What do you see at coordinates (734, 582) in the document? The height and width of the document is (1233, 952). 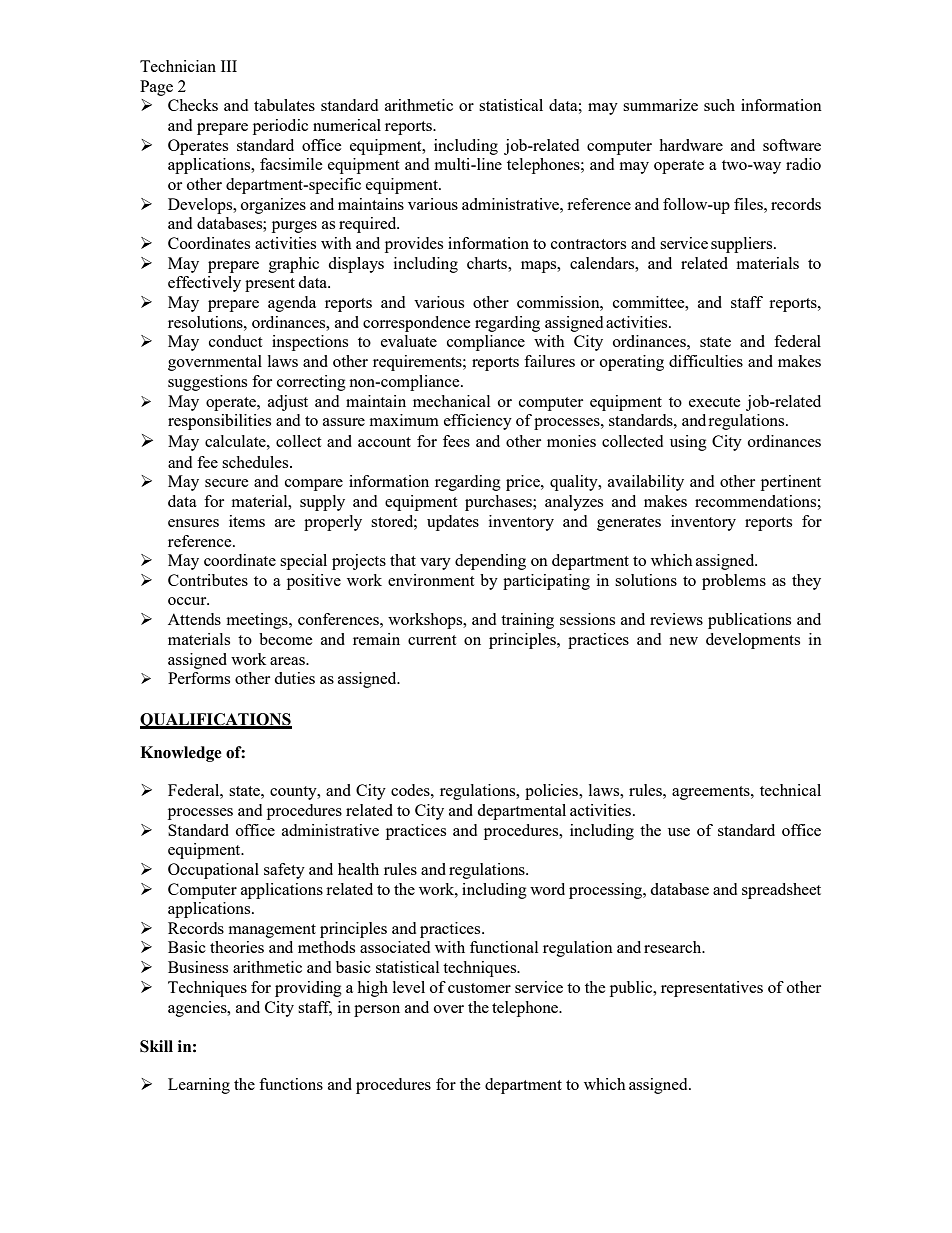 I see `problems` at bounding box center [734, 582].
